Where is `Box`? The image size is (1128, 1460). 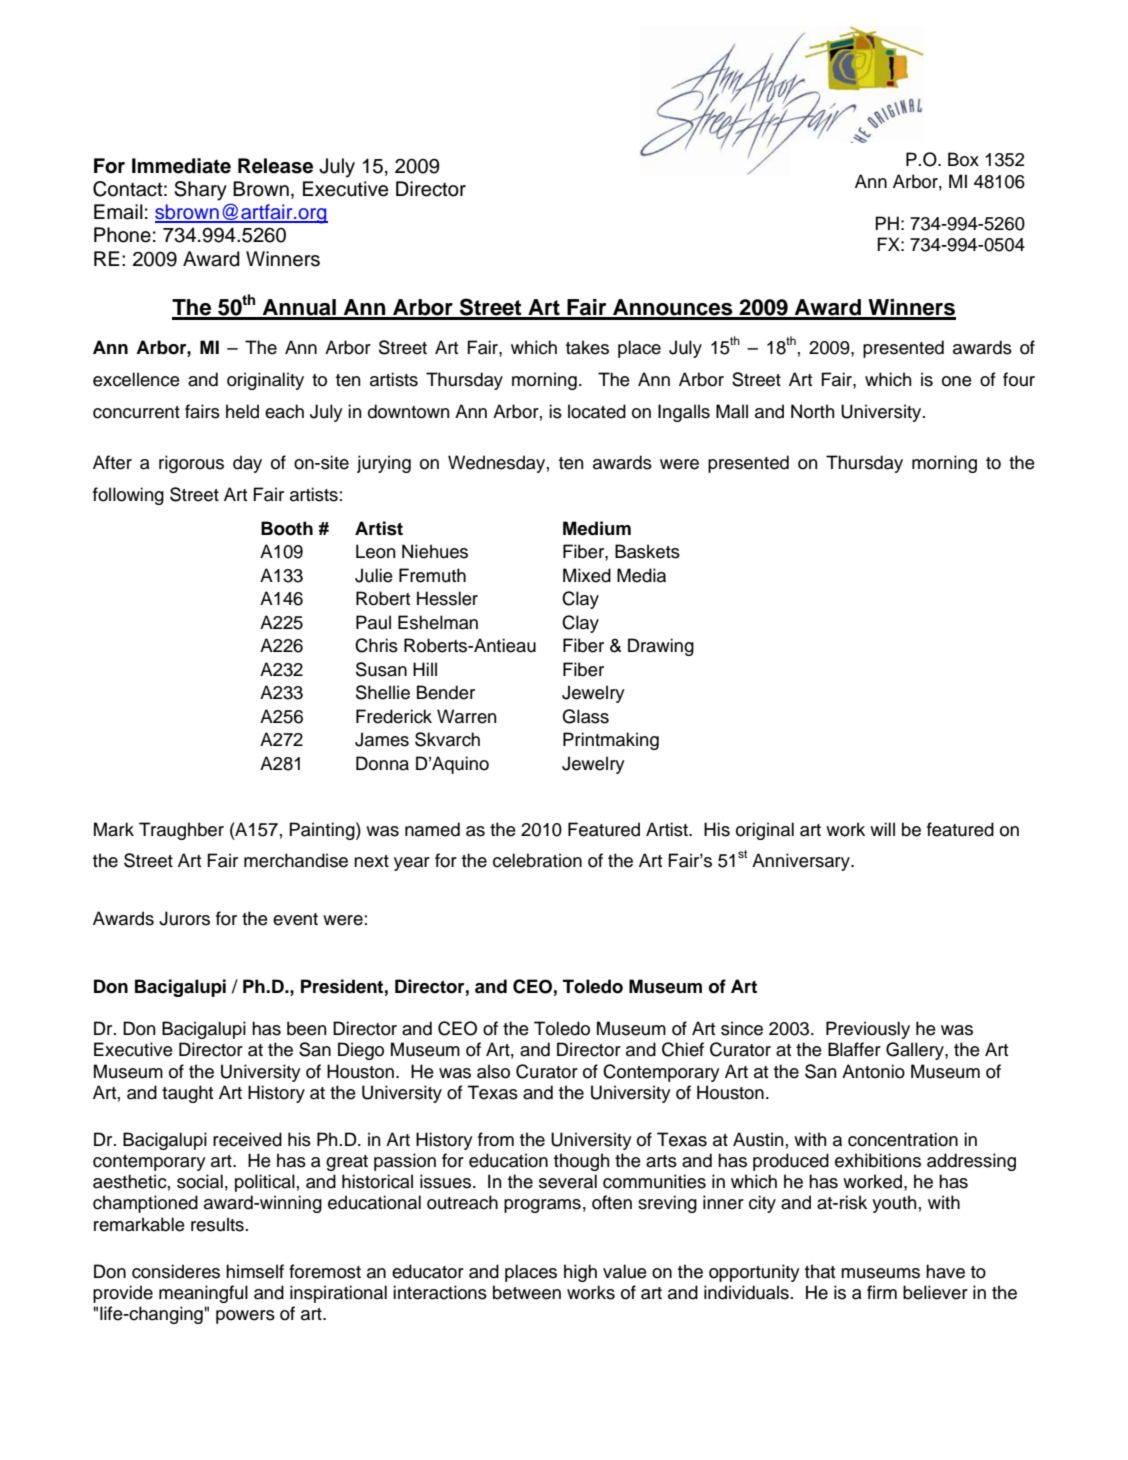 Box is located at coordinates (963, 159).
